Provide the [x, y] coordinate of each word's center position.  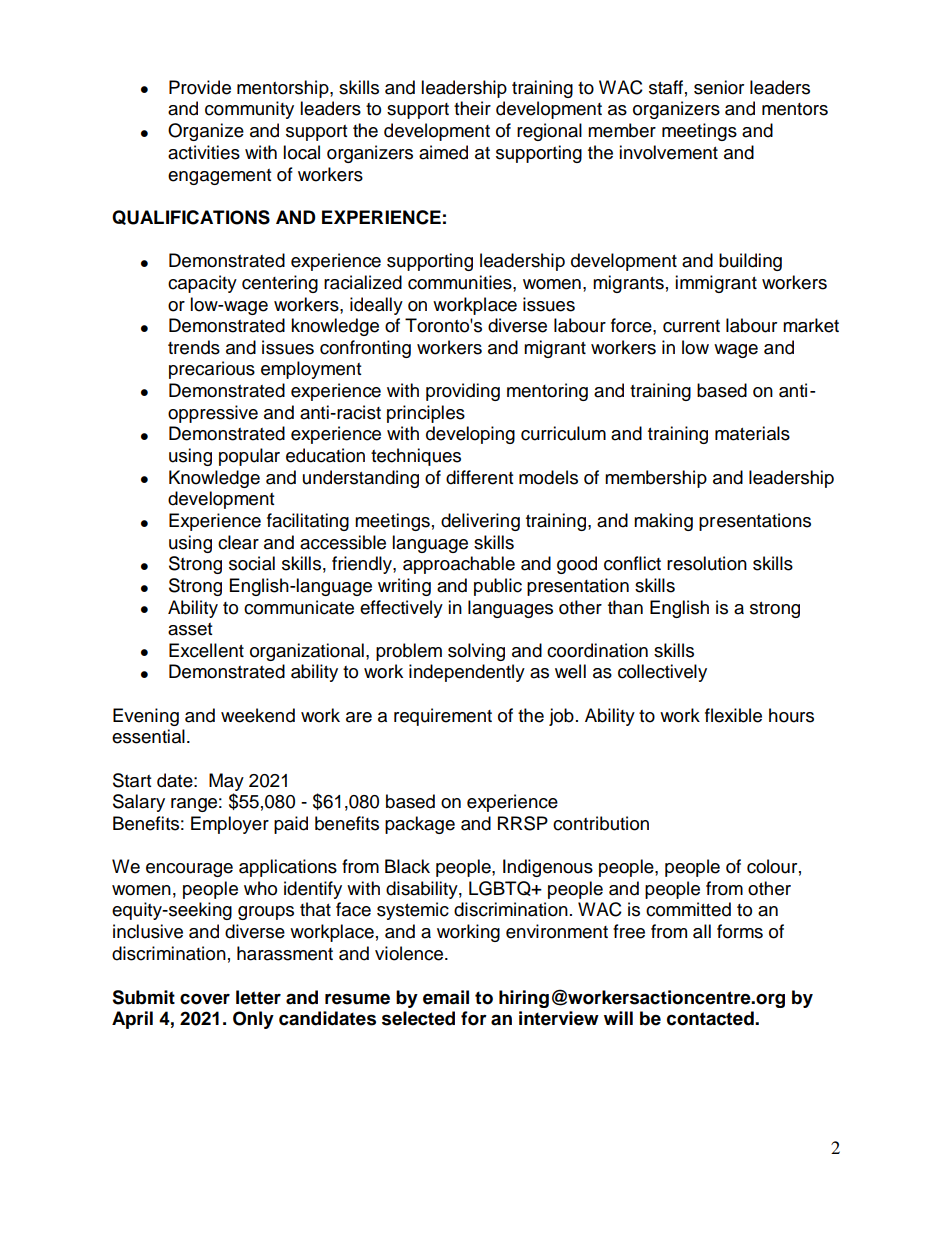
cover [205, 999]
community [249, 110]
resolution [707, 563]
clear [238, 542]
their [472, 108]
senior [719, 87]
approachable [459, 565]
